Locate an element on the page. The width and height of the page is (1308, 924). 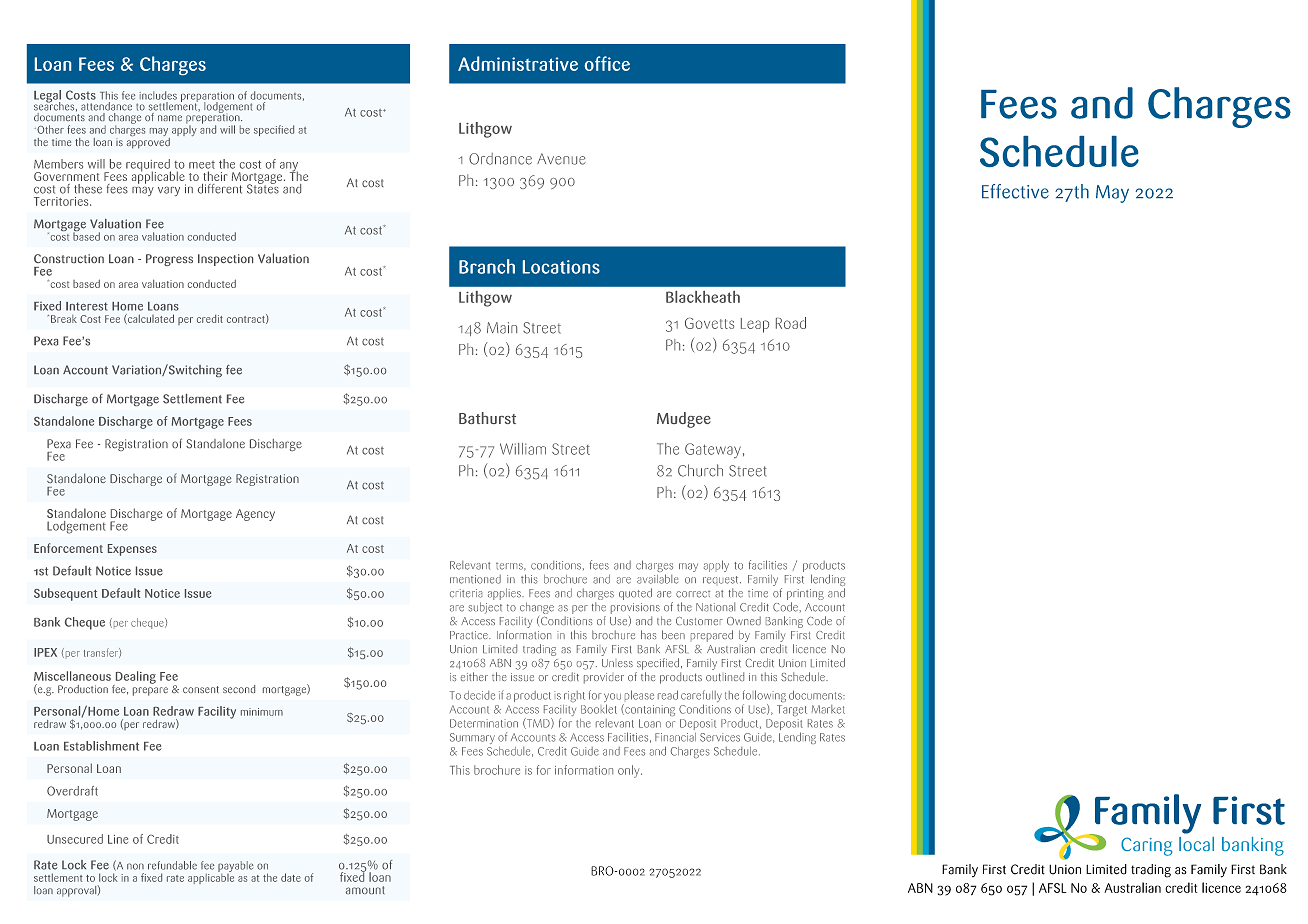
refundable is located at coordinates (172, 865).
